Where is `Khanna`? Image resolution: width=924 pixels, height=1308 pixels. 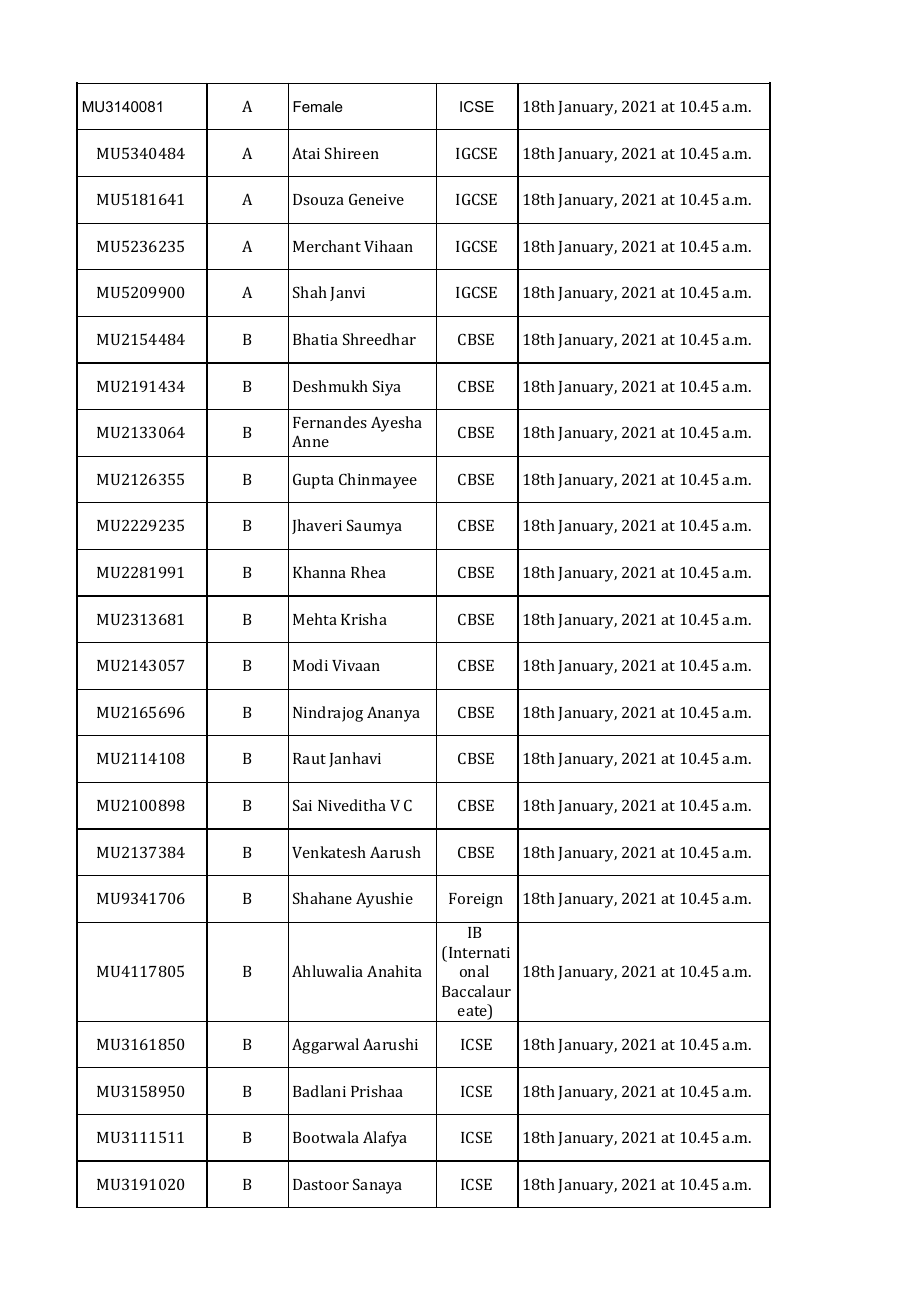
Khanna is located at coordinates (319, 572).
